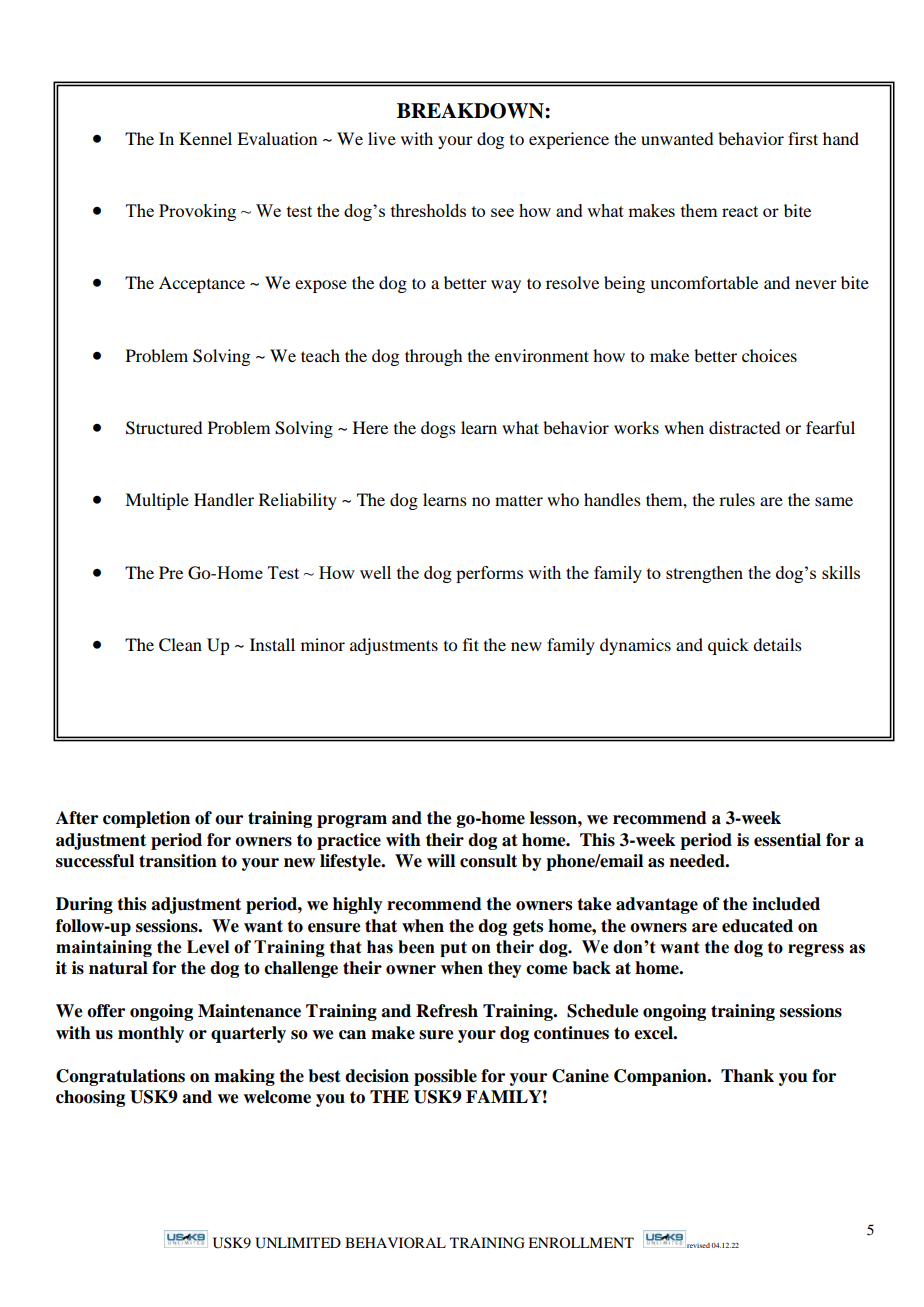  Describe the element at coordinates (298, 1243) in the screenshot. I see `UNLIMITED` at that location.
